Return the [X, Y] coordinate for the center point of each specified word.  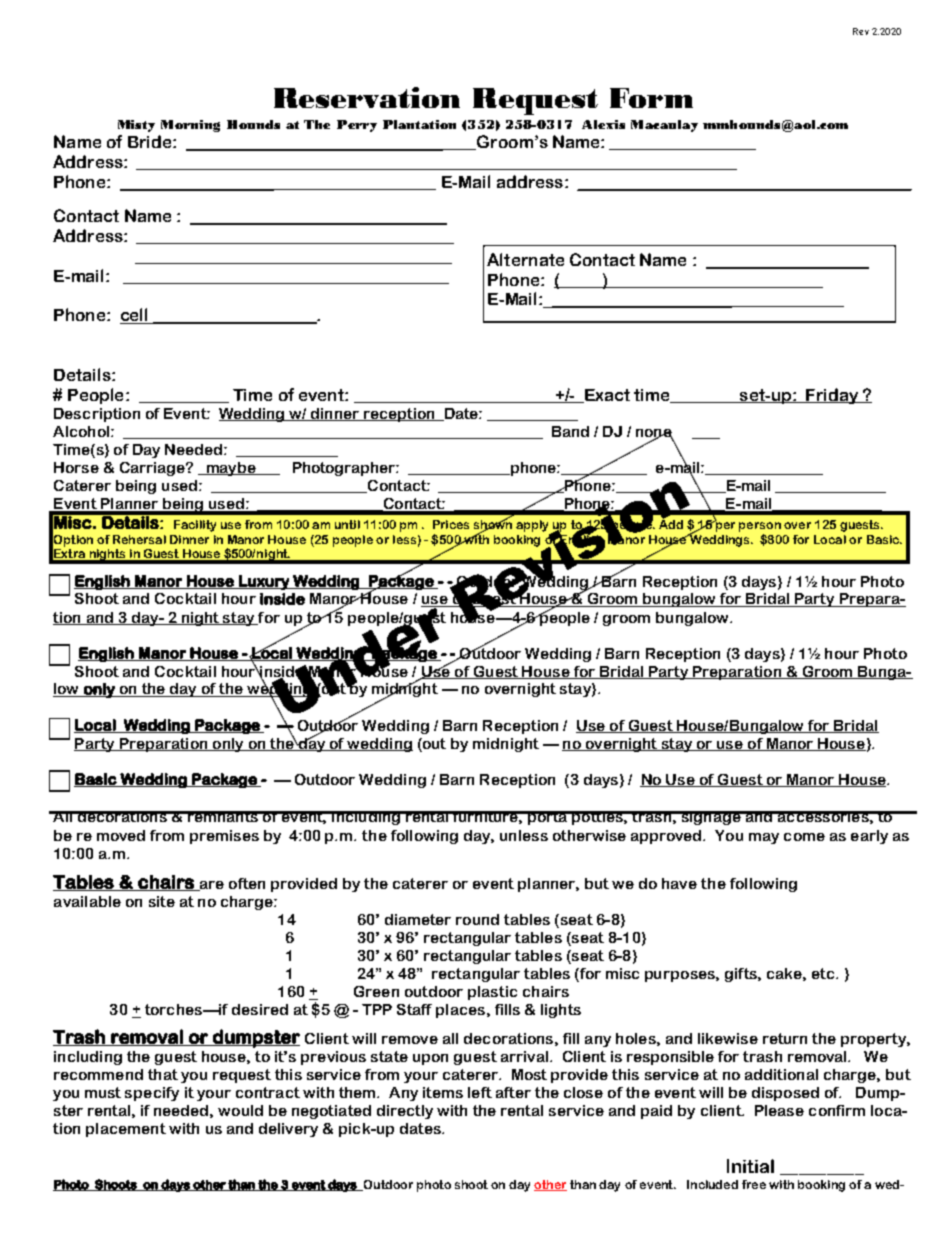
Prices [451, 524]
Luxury [264, 582]
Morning [190, 126]
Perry [357, 126]
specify [152, 1094]
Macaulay [664, 126]
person [760, 527]
